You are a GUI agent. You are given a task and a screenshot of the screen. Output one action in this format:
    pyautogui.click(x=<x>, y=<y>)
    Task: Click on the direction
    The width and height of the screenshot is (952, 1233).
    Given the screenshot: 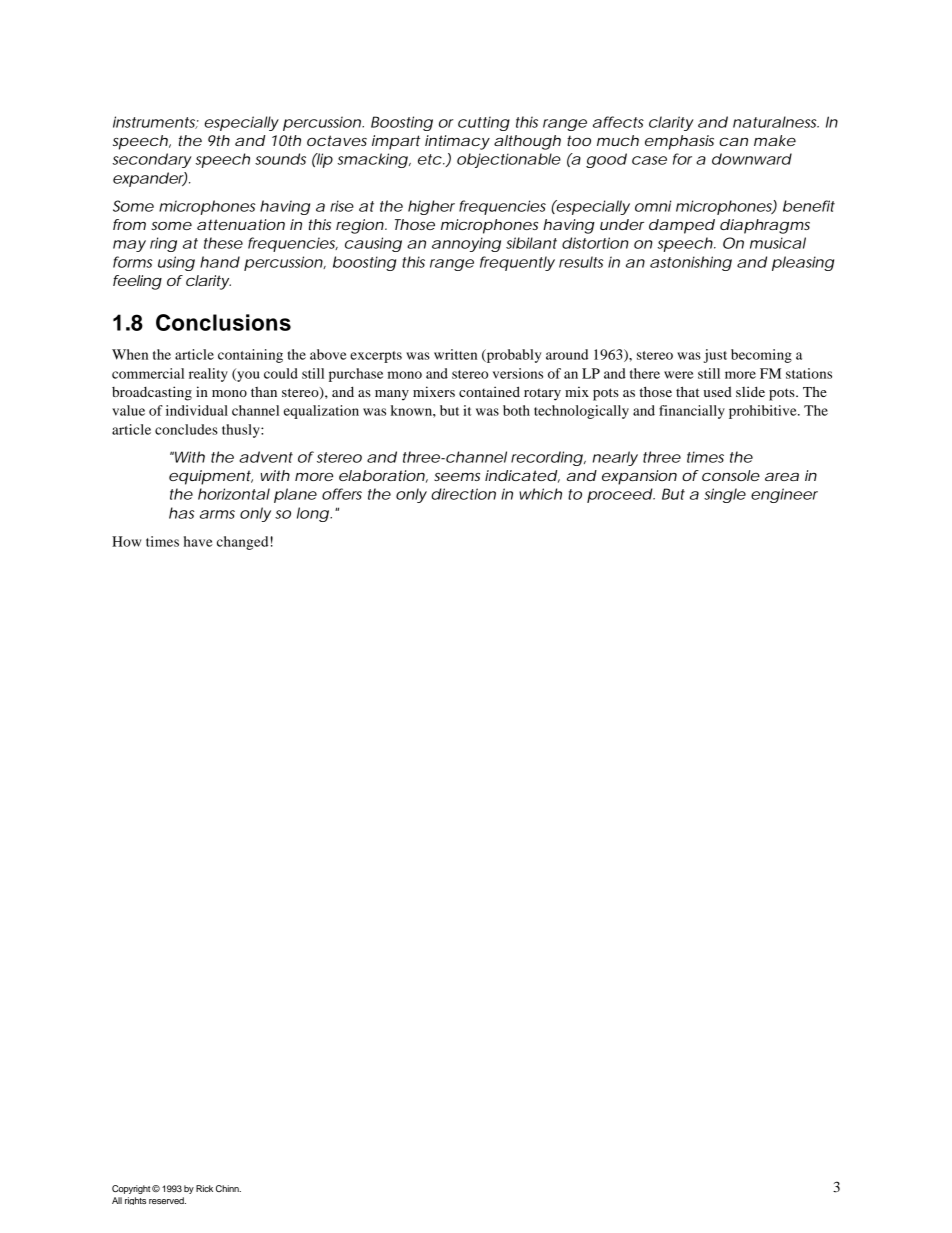 What is the action you would take?
    pyautogui.click(x=463, y=494)
